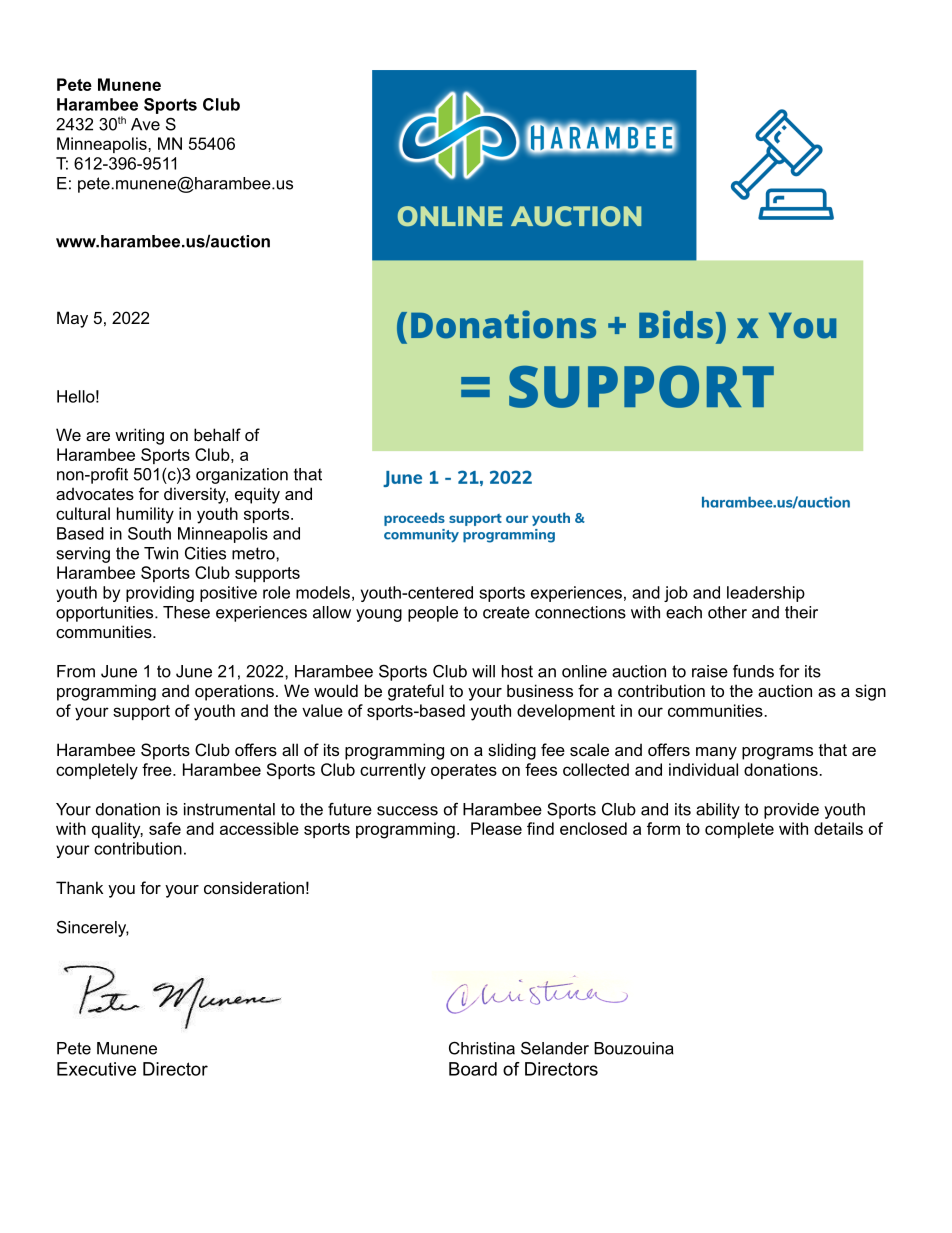 The width and height of the document is (952, 1233). I want to click on providing, so click(160, 594).
